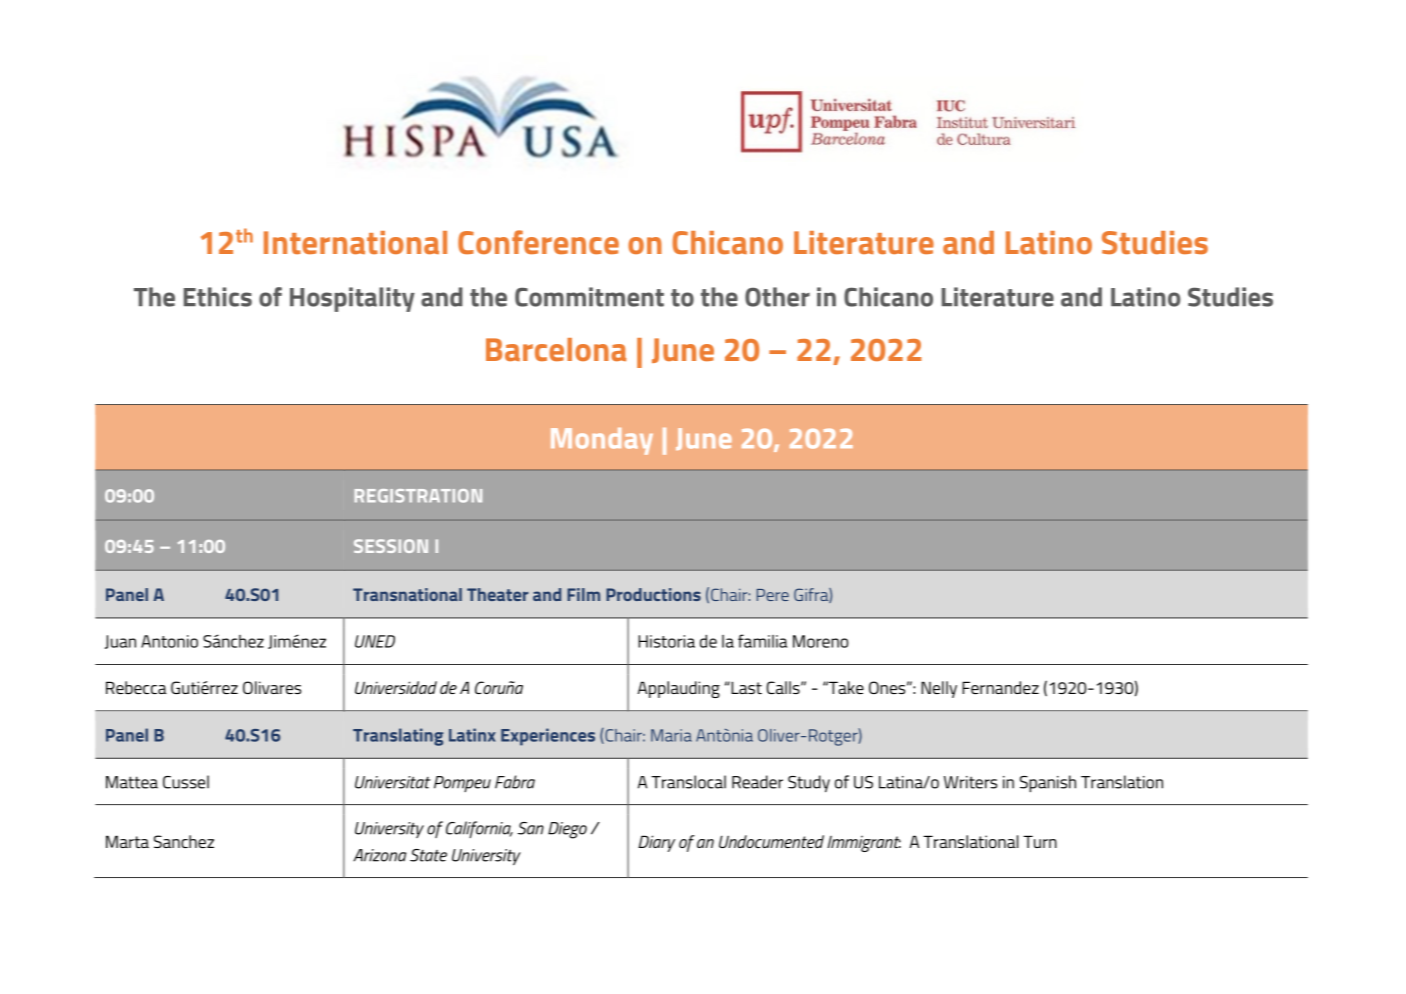 The width and height of the page is (1406, 994). What do you see at coordinates (391, 546) in the page?
I see `SESSION` at bounding box center [391, 546].
